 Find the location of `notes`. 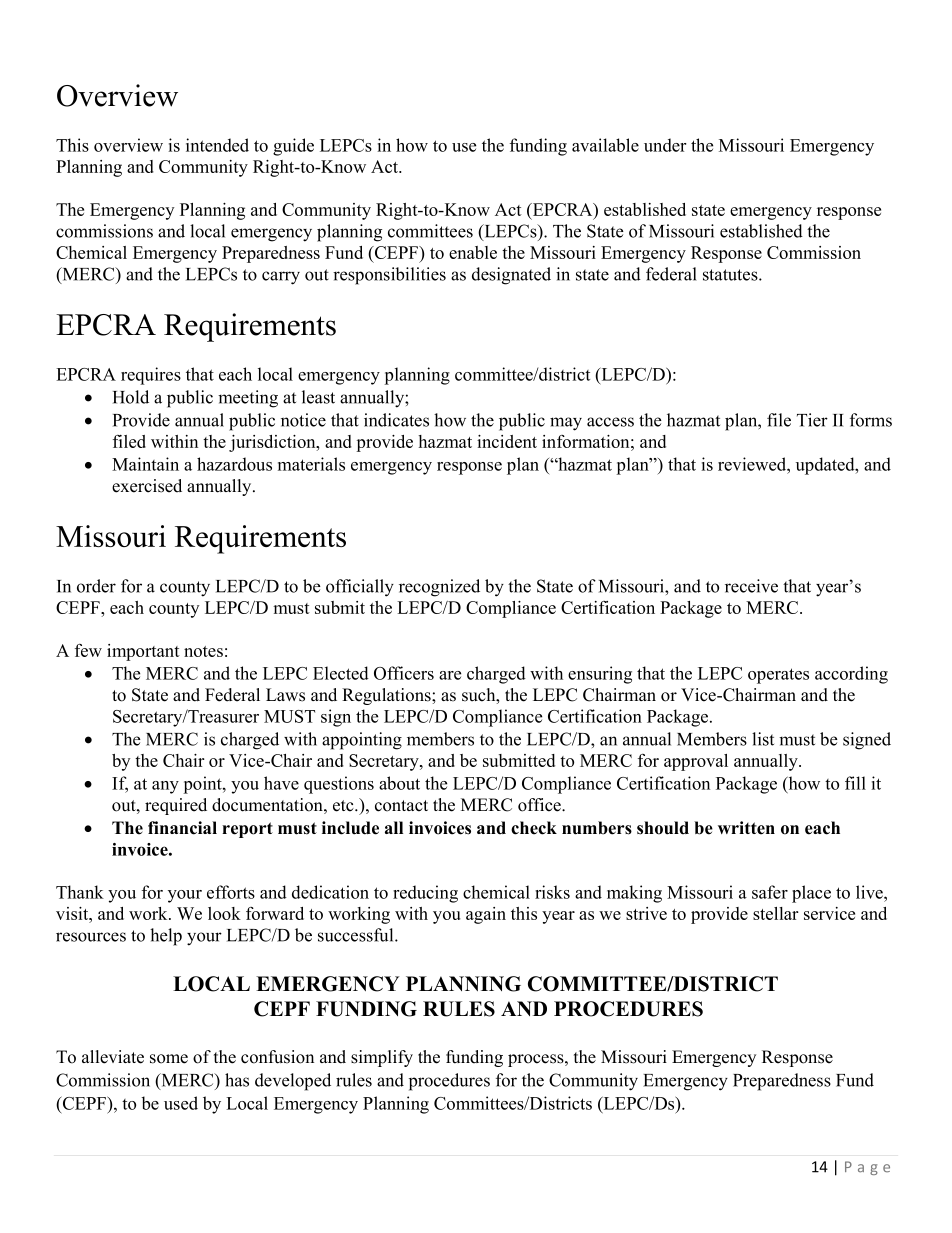

notes is located at coordinates (203, 651).
